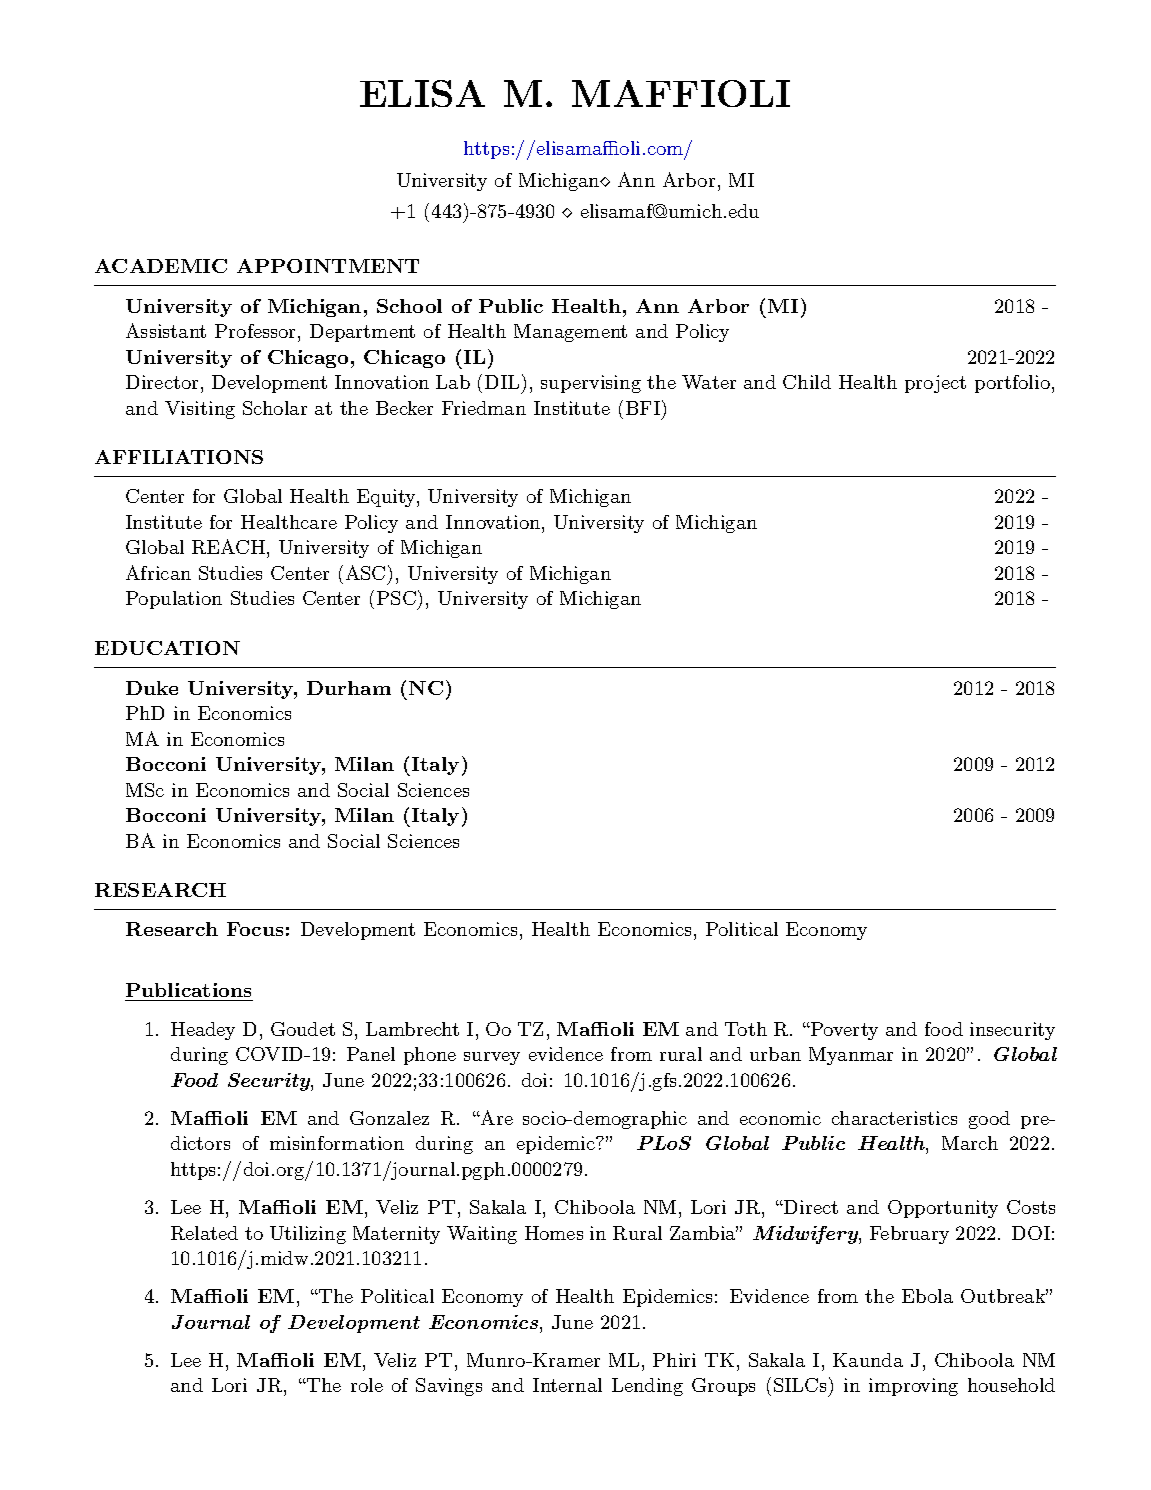  What do you see at coordinates (913, 1387) in the image?
I see `improving` at bounding box center [913, 1387].
